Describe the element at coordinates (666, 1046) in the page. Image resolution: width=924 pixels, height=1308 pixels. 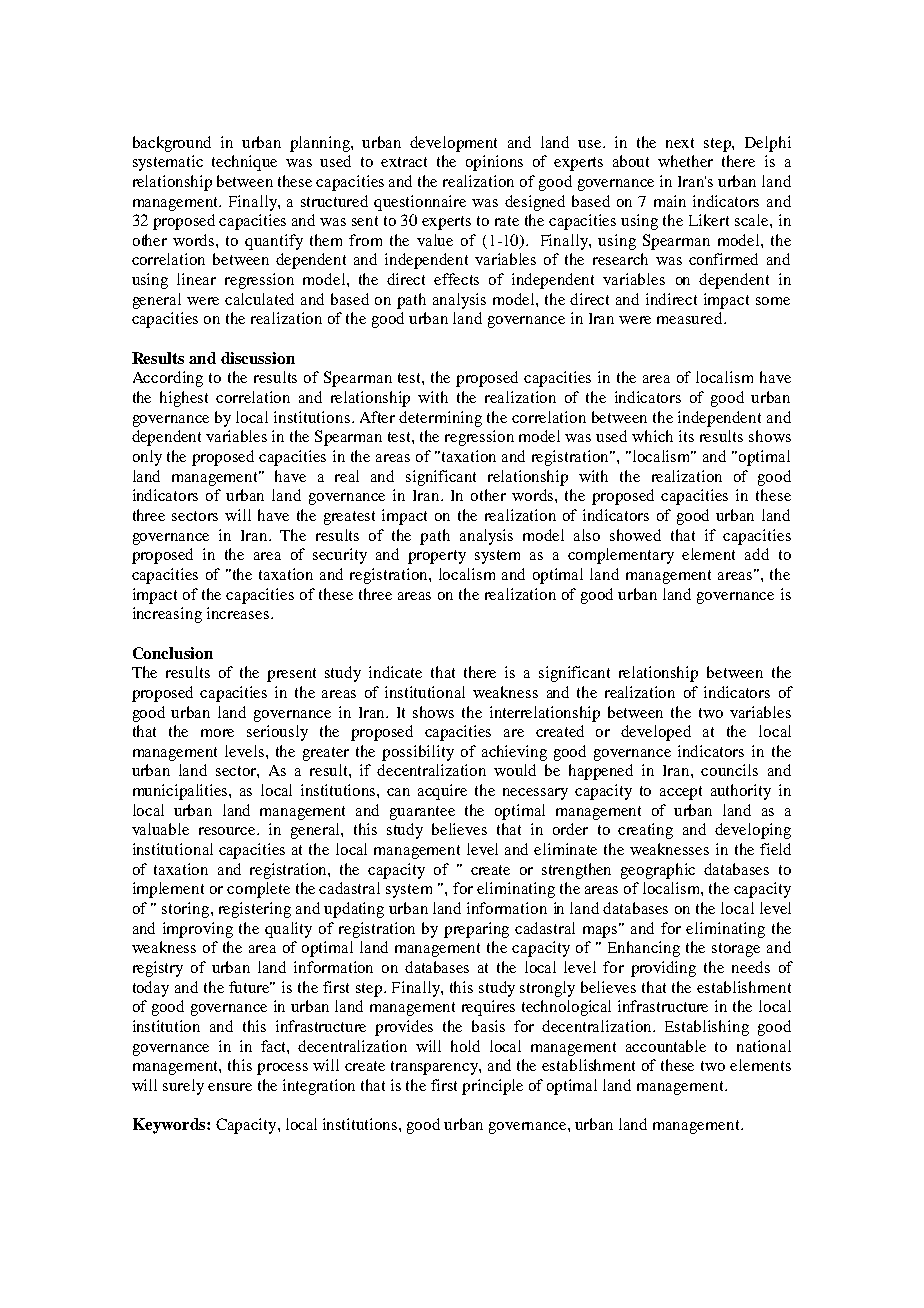
I see `accountable` at that location.
